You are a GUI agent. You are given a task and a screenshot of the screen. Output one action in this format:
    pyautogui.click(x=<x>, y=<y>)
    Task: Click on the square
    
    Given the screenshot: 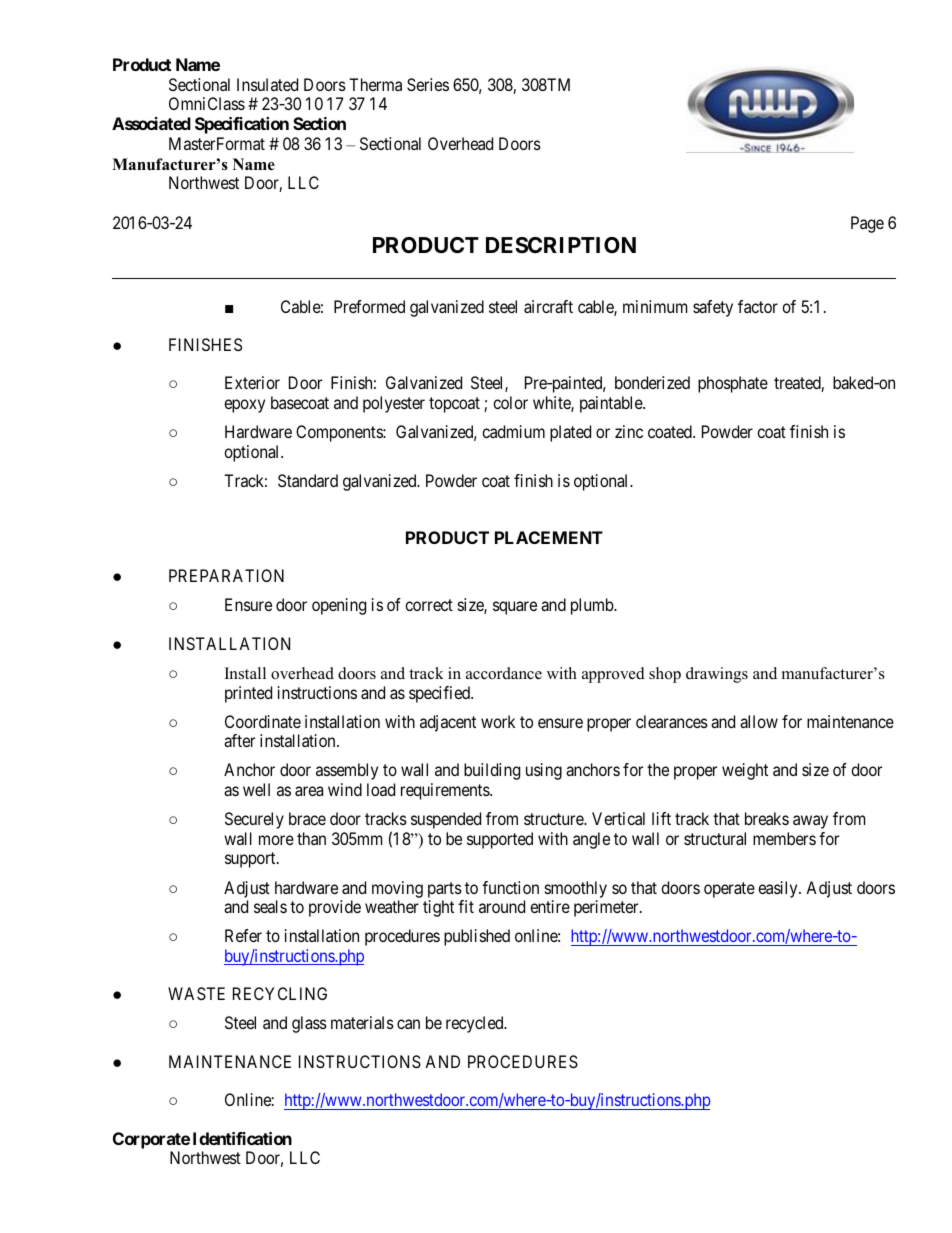 What is the action you would take?
    pyautogui.click(x=515, y=608)
